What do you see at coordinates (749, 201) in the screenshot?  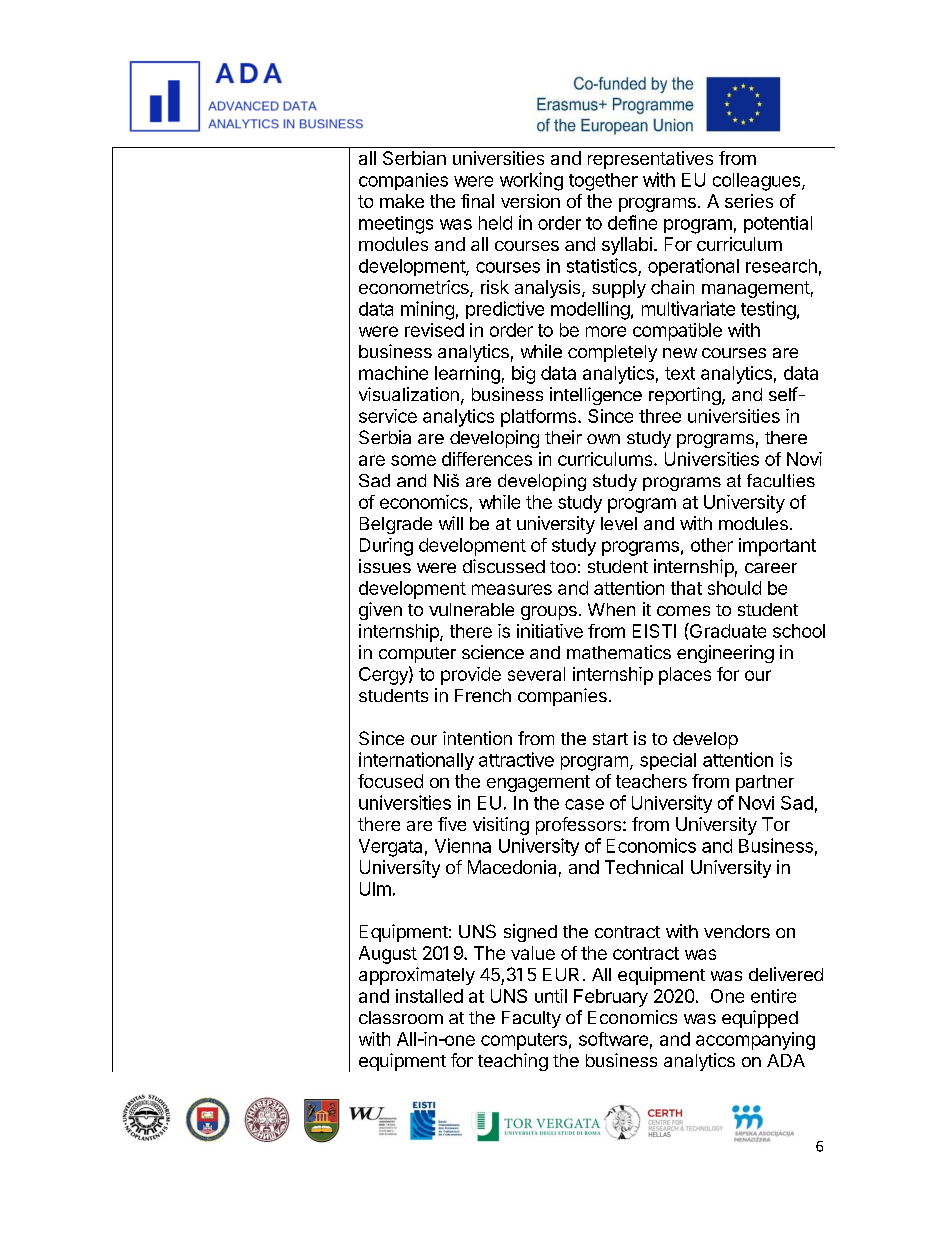 I see `series` at bounding box center [749, 201].
